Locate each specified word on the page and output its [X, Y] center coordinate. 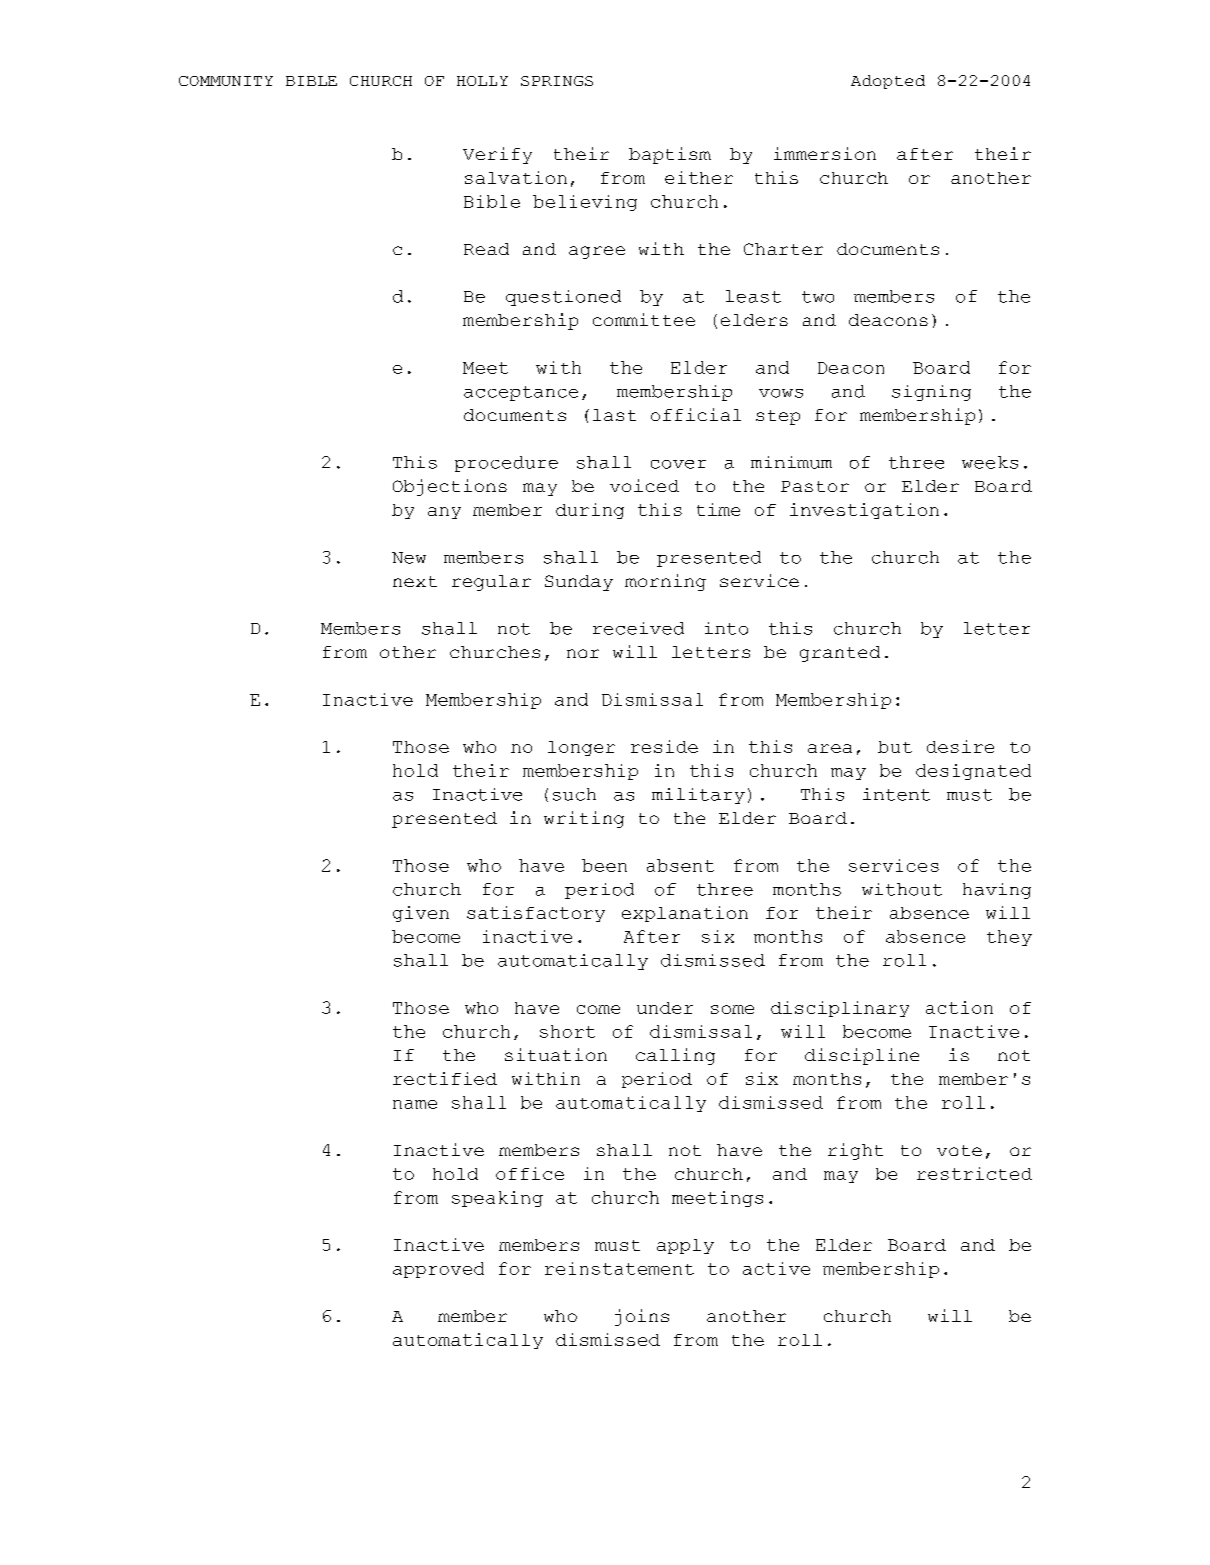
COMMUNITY [226, 81]
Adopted [888, 82]
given [421, 914]
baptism [670, 155]
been [604, 865]
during [590, 511]
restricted [974, 1173]
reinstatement [619, 1268]
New [409, 558]
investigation [864, 511]
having [997, 891]
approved [438, 1270]
